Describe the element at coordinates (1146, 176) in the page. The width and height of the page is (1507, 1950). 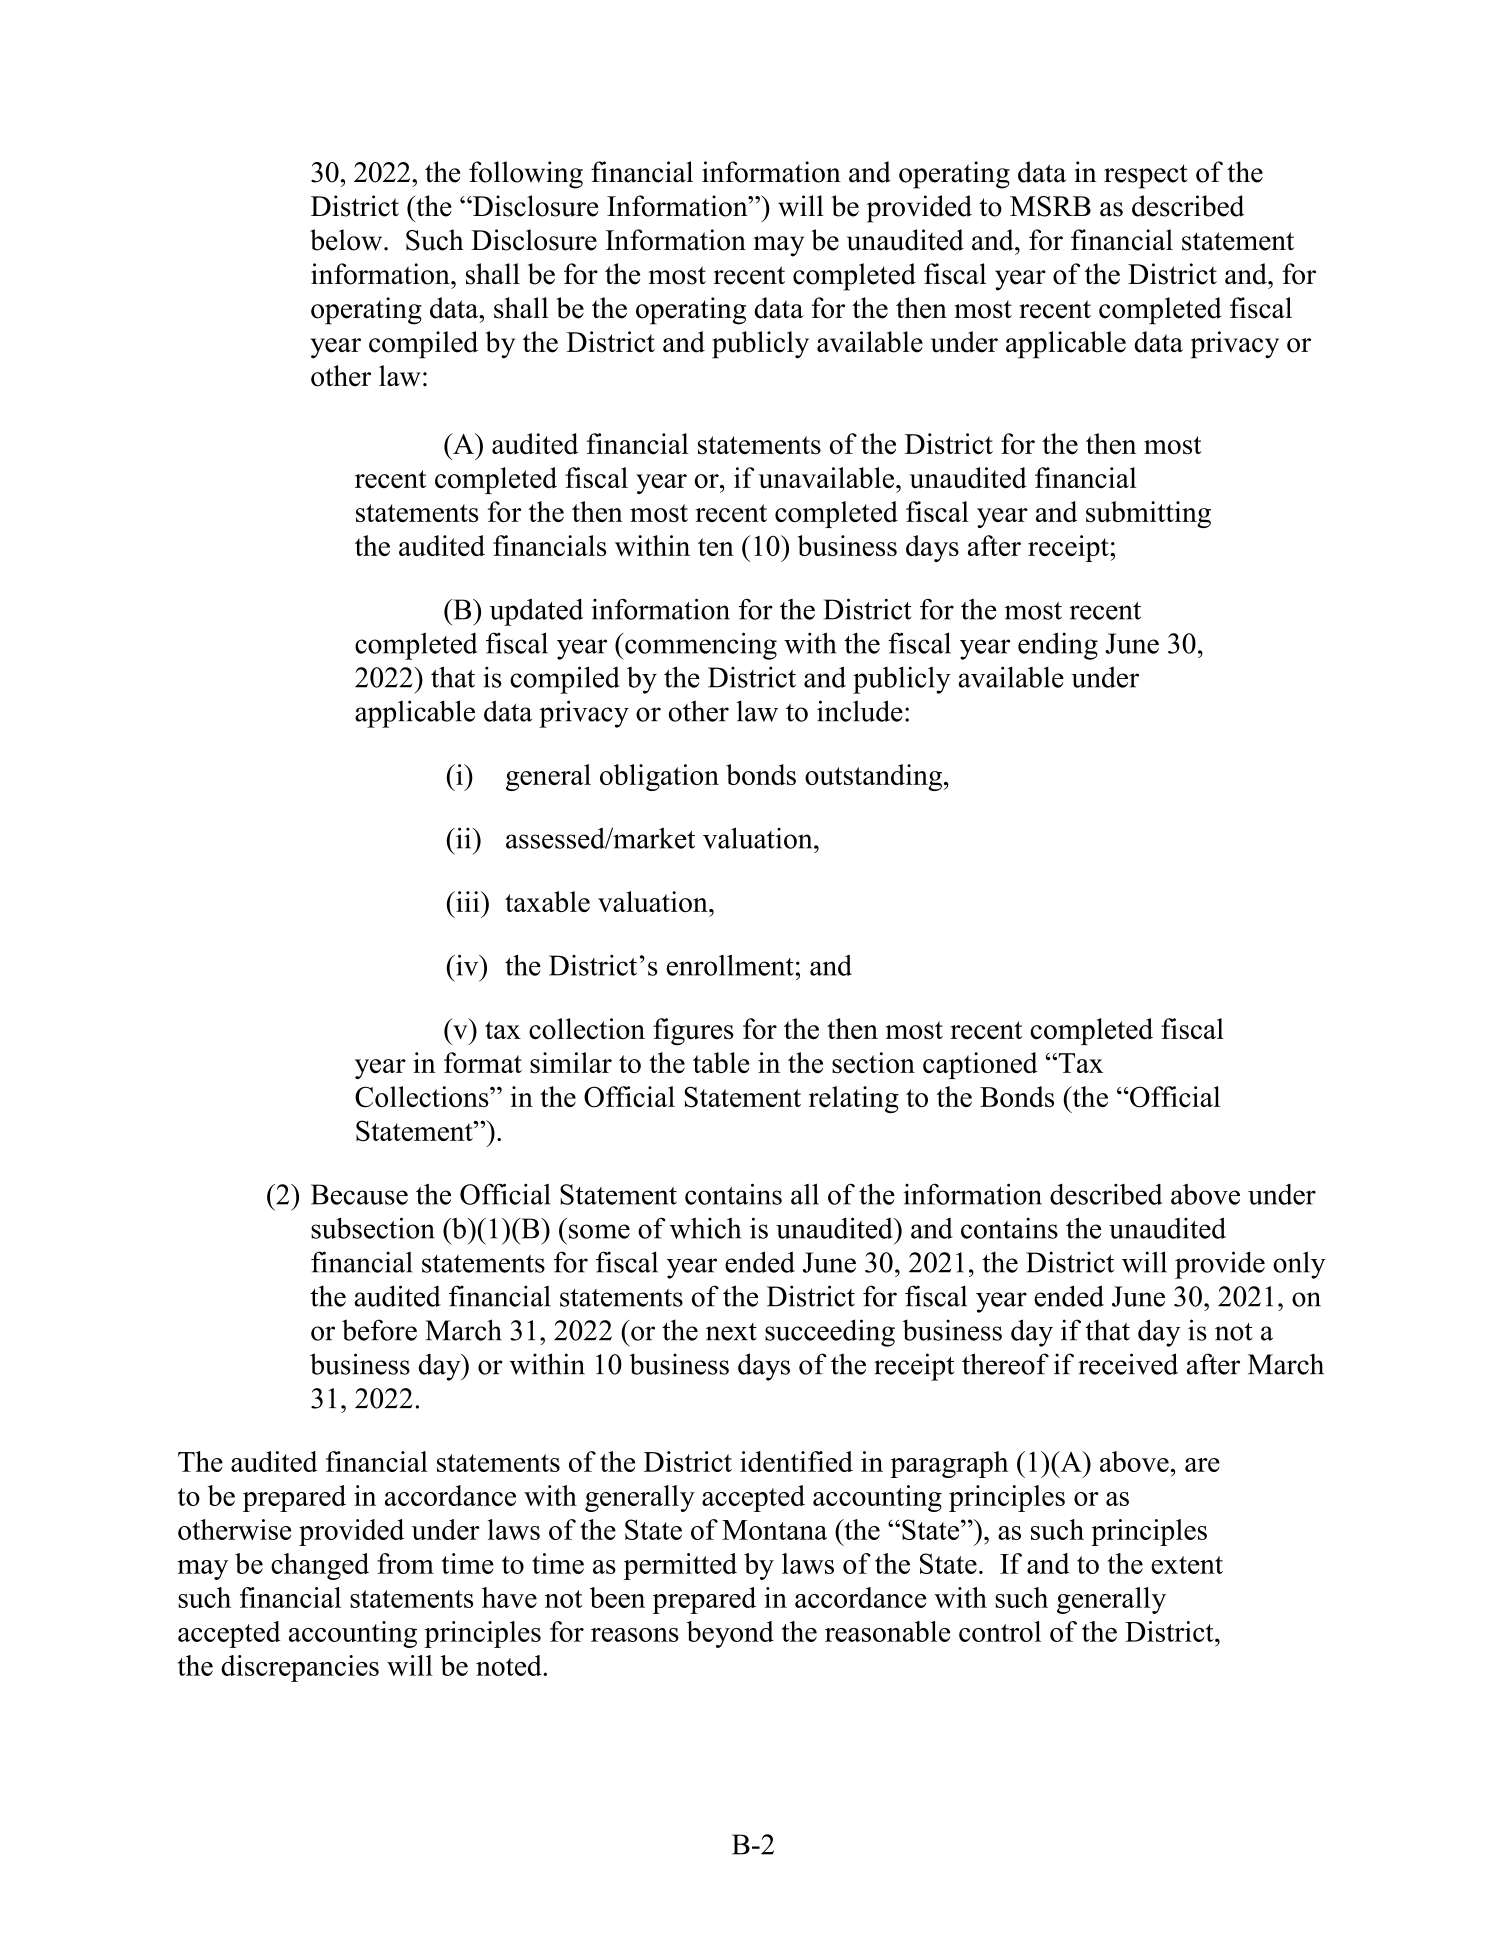
I see `respect` at that location.
